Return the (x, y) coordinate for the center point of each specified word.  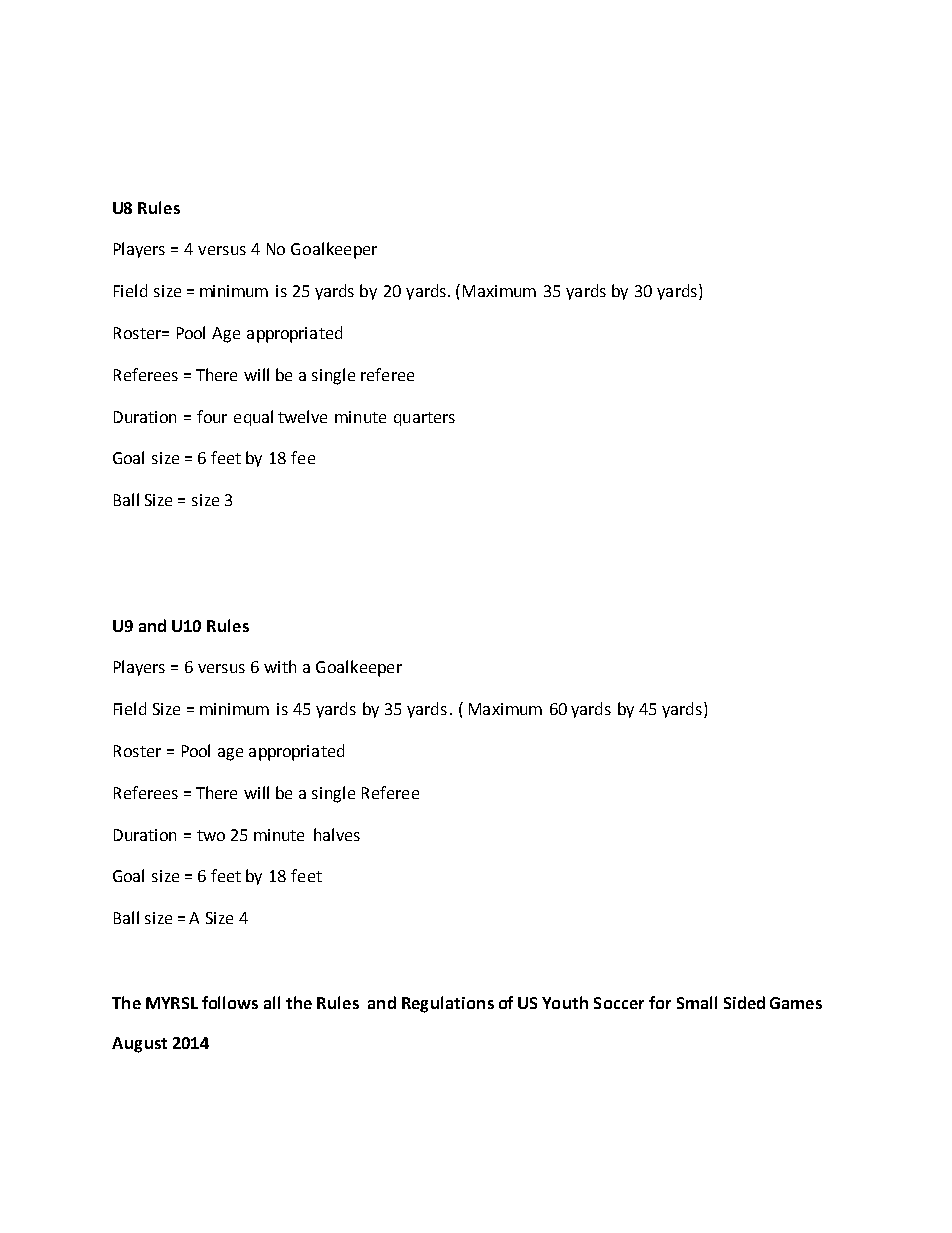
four (212, 416)
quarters (424, 419)
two (211, 835)
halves (337, 834)
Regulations (448, 1004)
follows (230, 1002)
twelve (302, 416)
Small (697, 1002)
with (280, 666)
